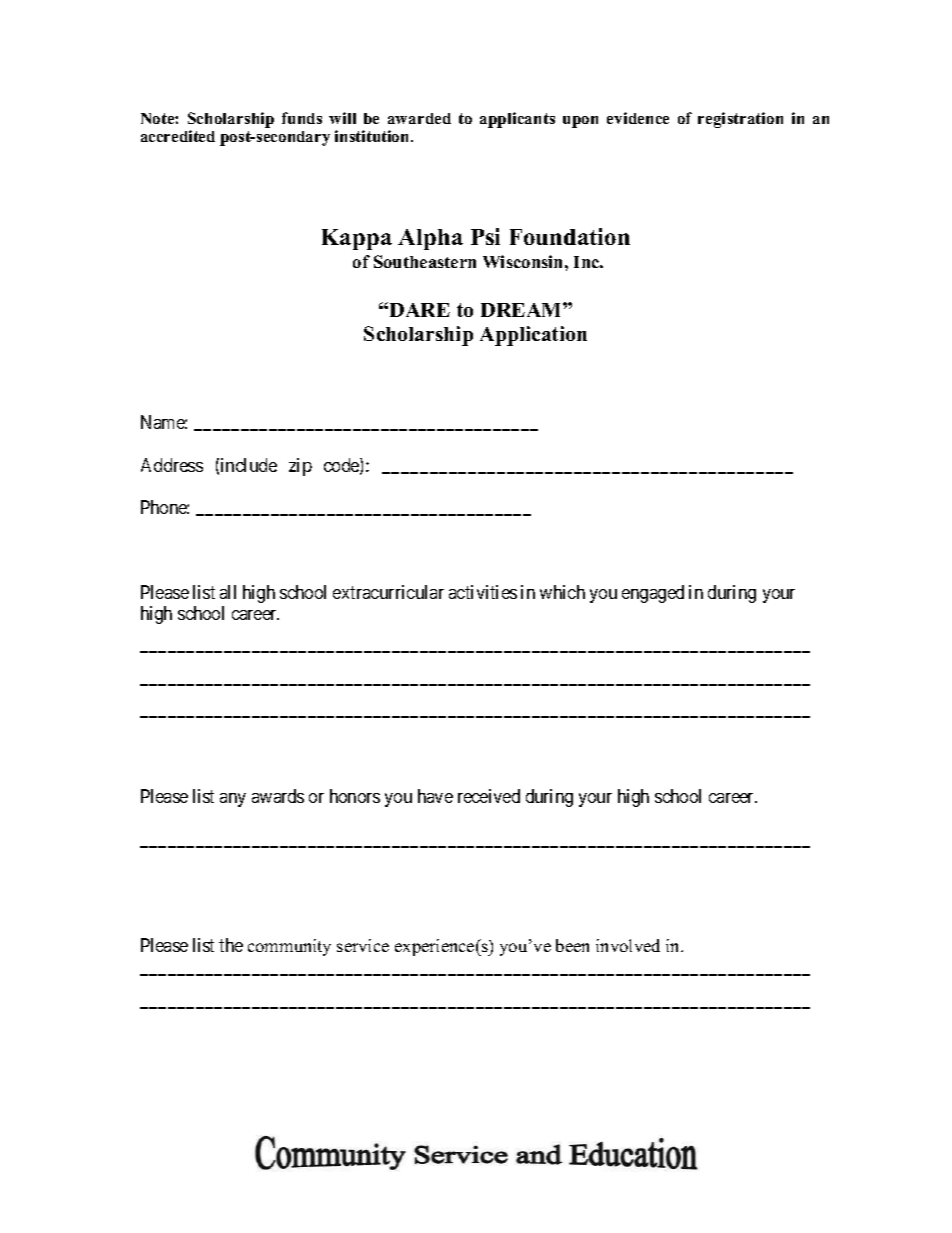 This screenshot has width=952, height=1233. What do you see at coordinates (363, 945) in the screenshot?
I see `service` at bounding box center [363, 945].
